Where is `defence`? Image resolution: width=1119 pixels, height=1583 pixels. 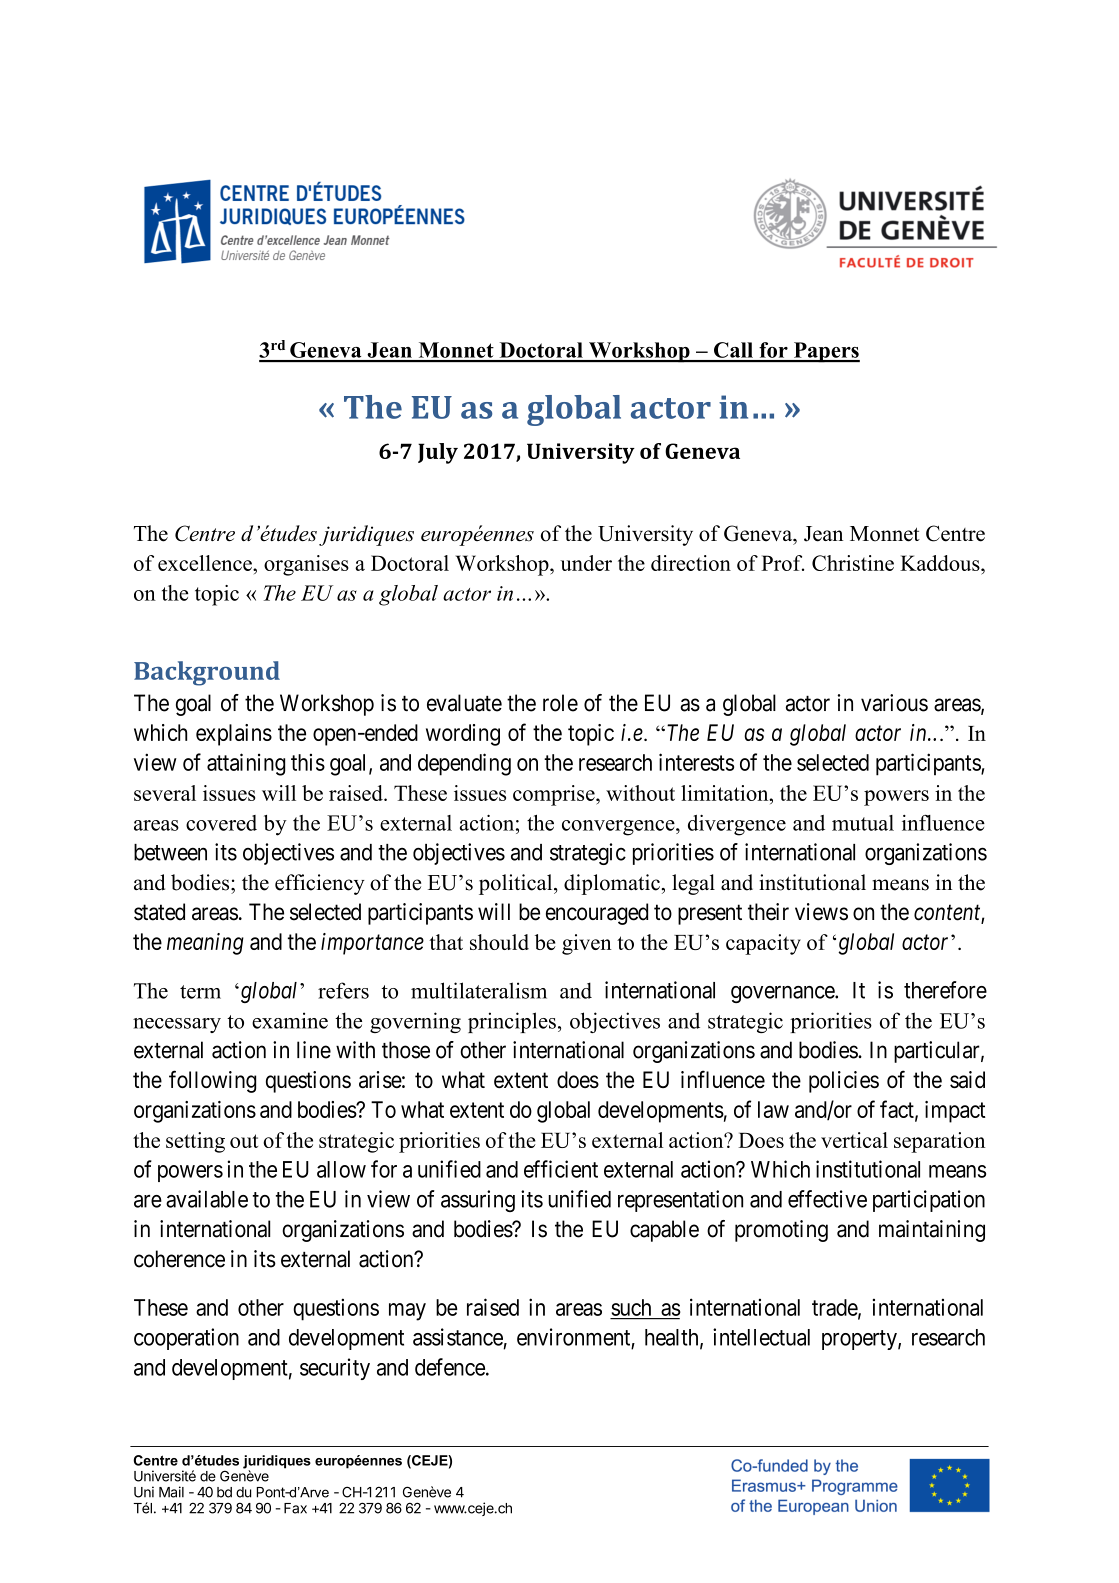 defence is located at coordinates (450, 1367).
